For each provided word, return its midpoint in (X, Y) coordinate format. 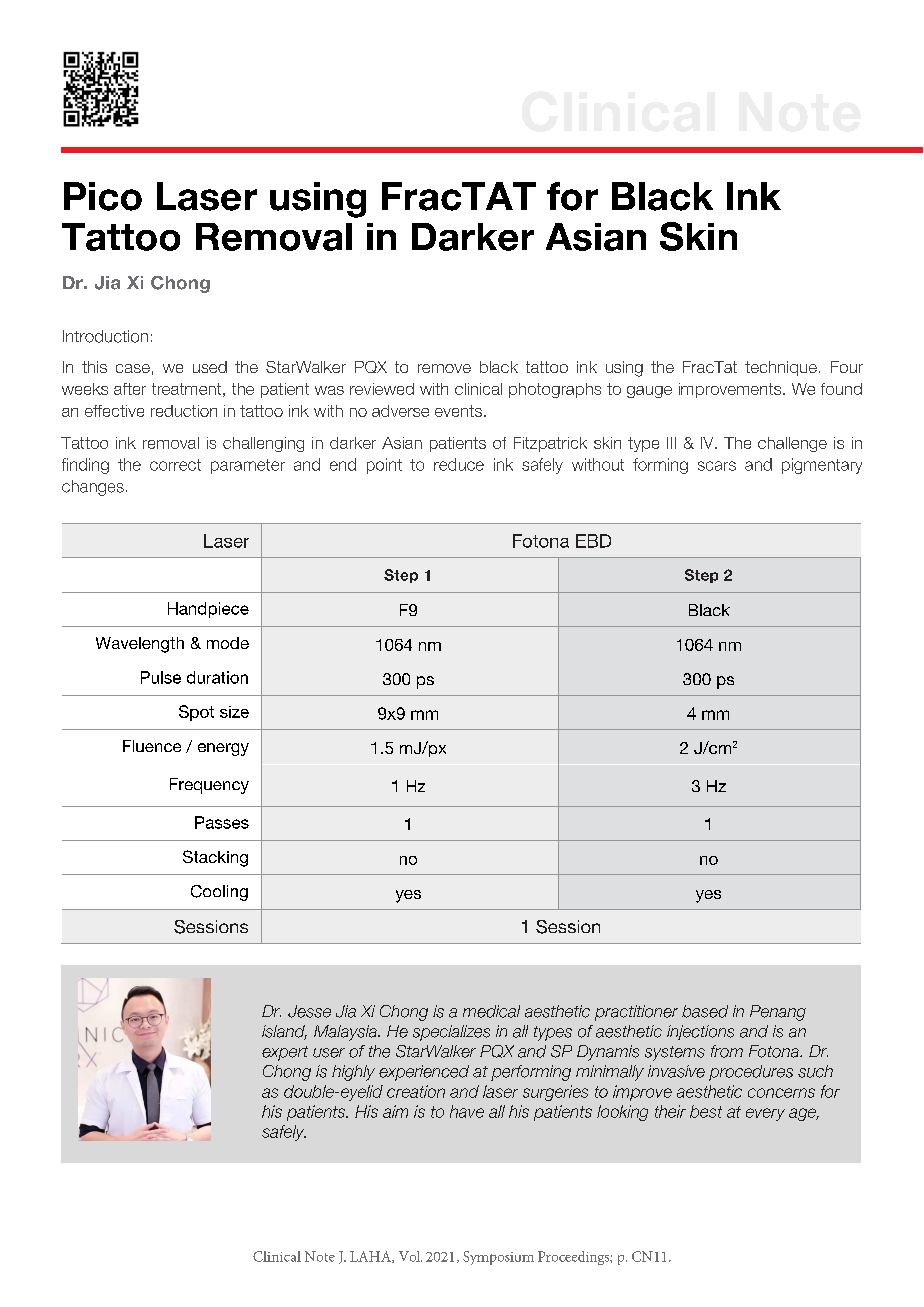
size (234, 712)
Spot (196, 713)
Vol (410, 1256)
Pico (103, 196)
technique (781, 368)
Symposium (498, 1258)
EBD (593, 541)
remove (444, 368)
